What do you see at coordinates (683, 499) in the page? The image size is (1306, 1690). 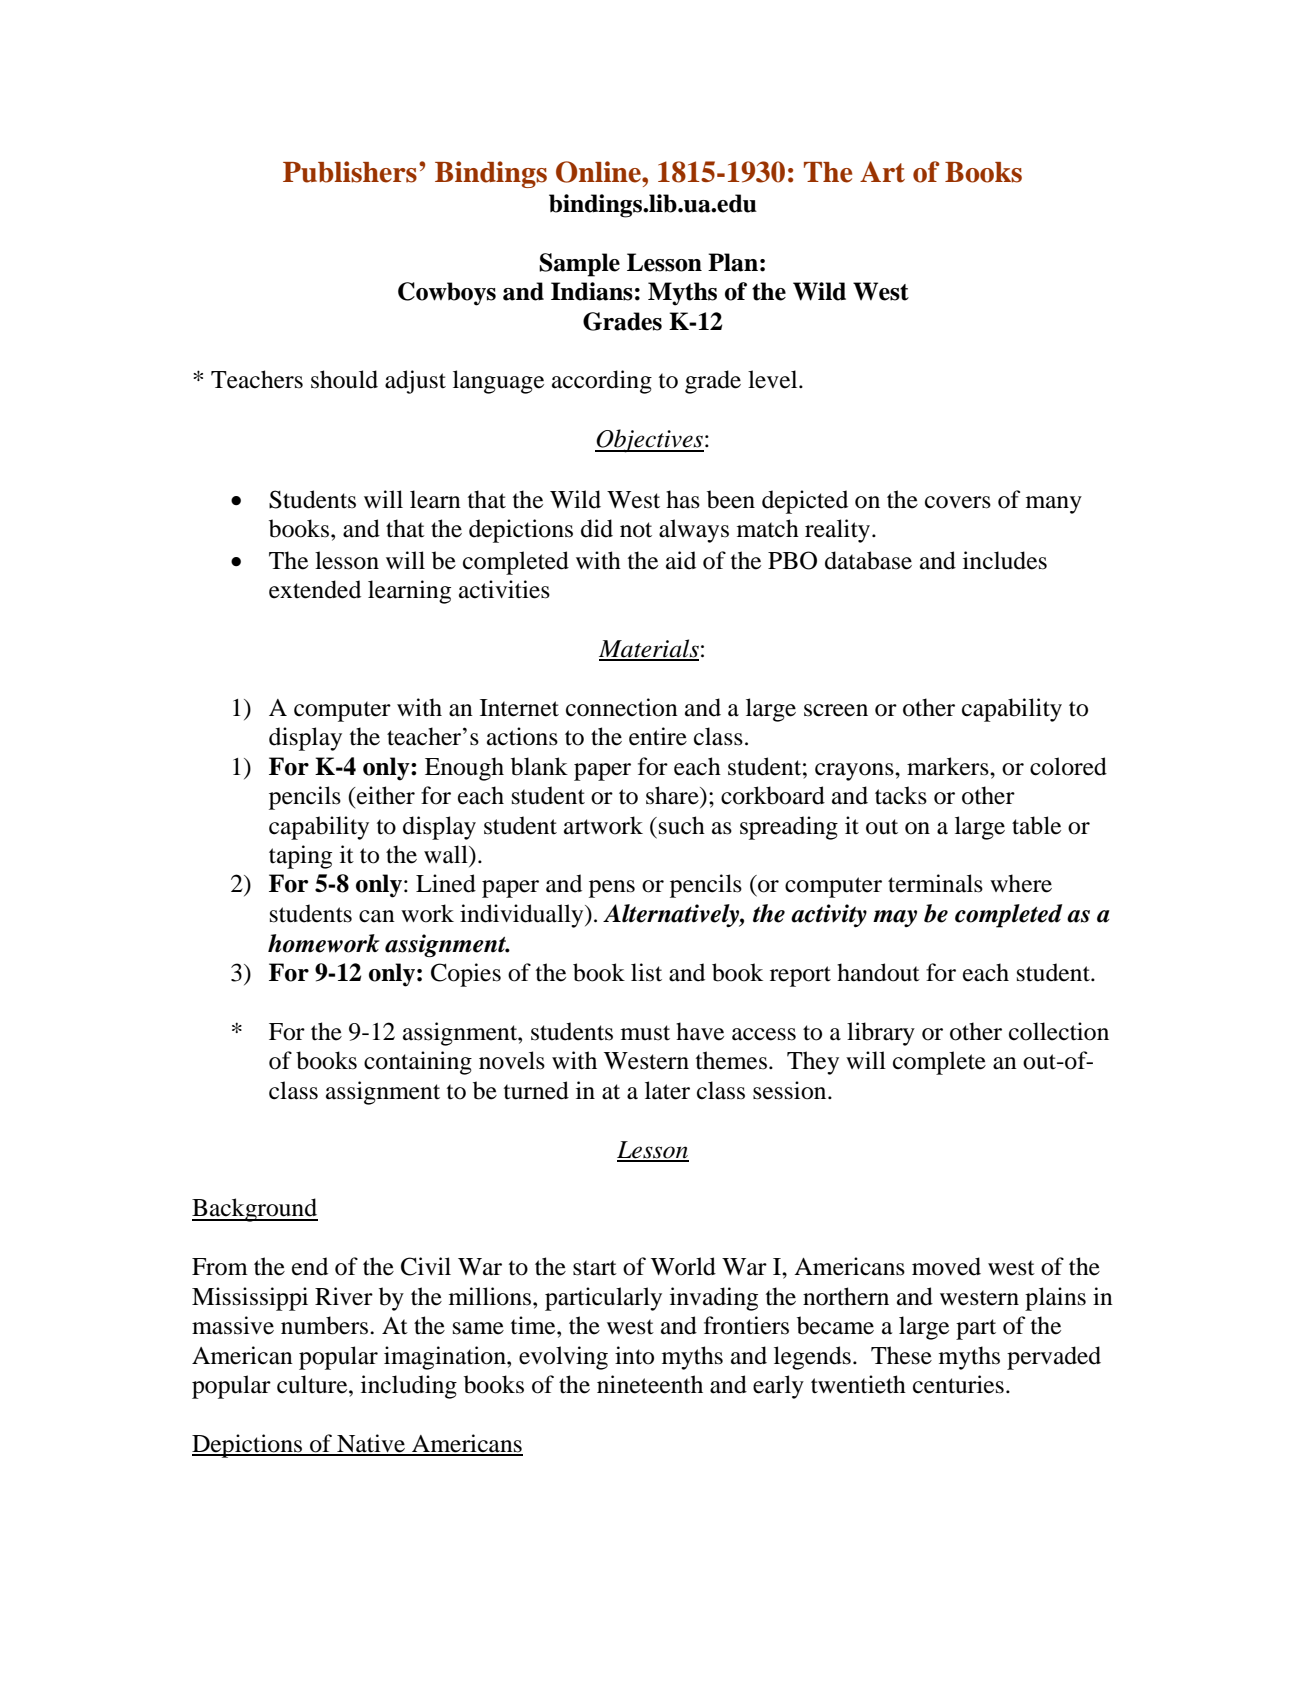 I see `has` at bounding box center [683, 499].
